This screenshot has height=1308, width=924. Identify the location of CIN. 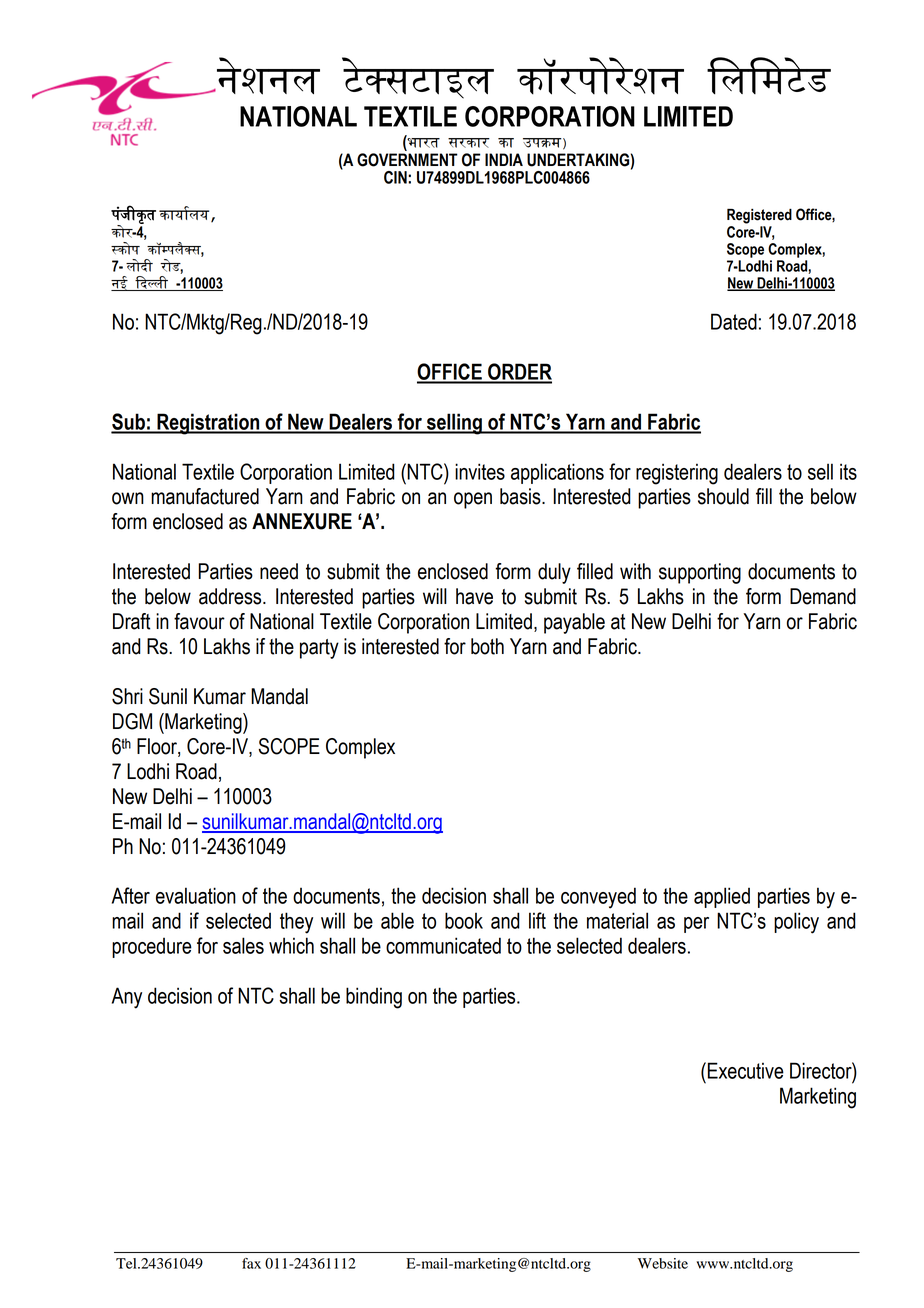
(396, 177).
